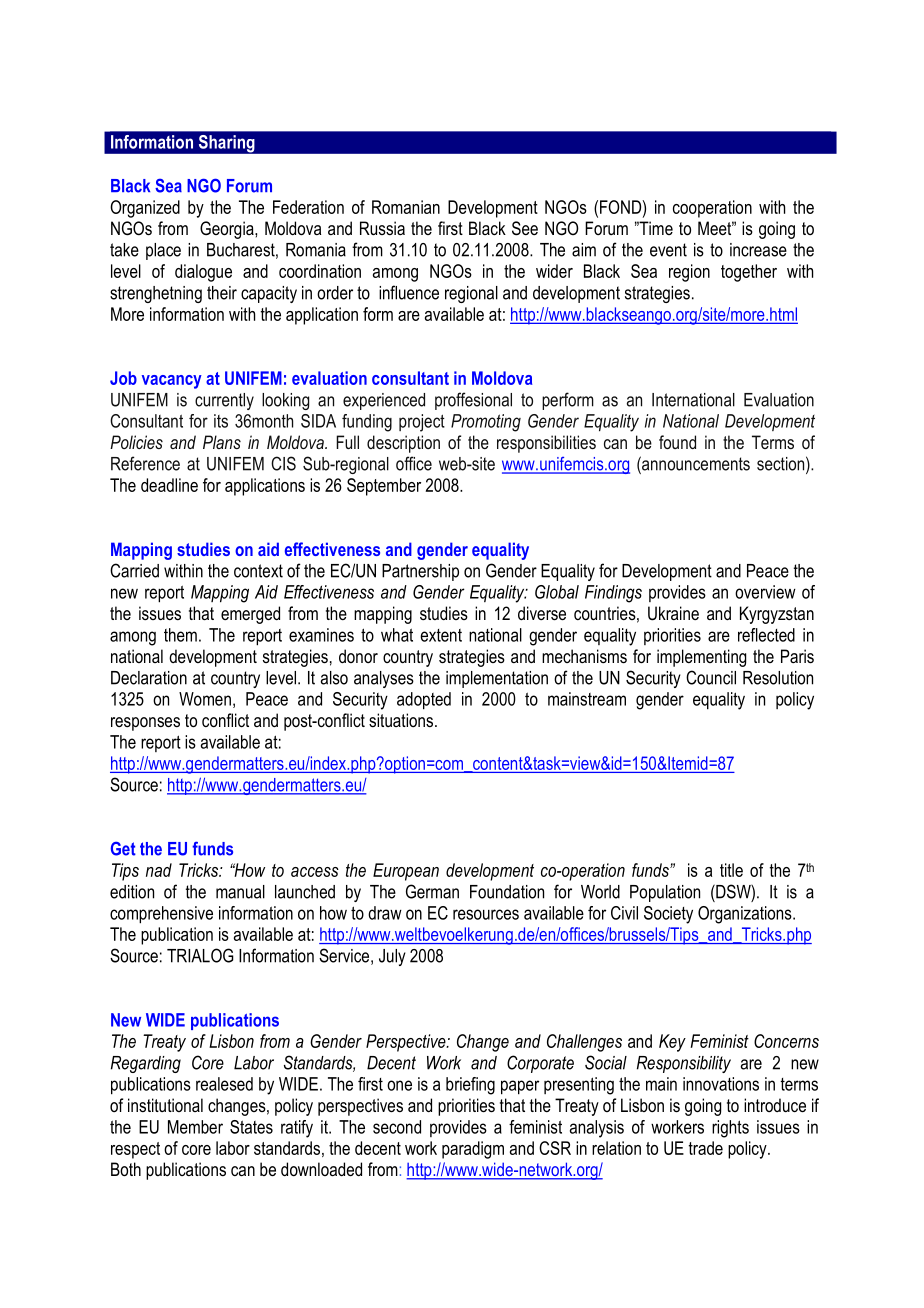 This screenshot has height=1308, width=924. Describe the element at coordinates (432, 891) in the screenshot. I see `German` at that location.
